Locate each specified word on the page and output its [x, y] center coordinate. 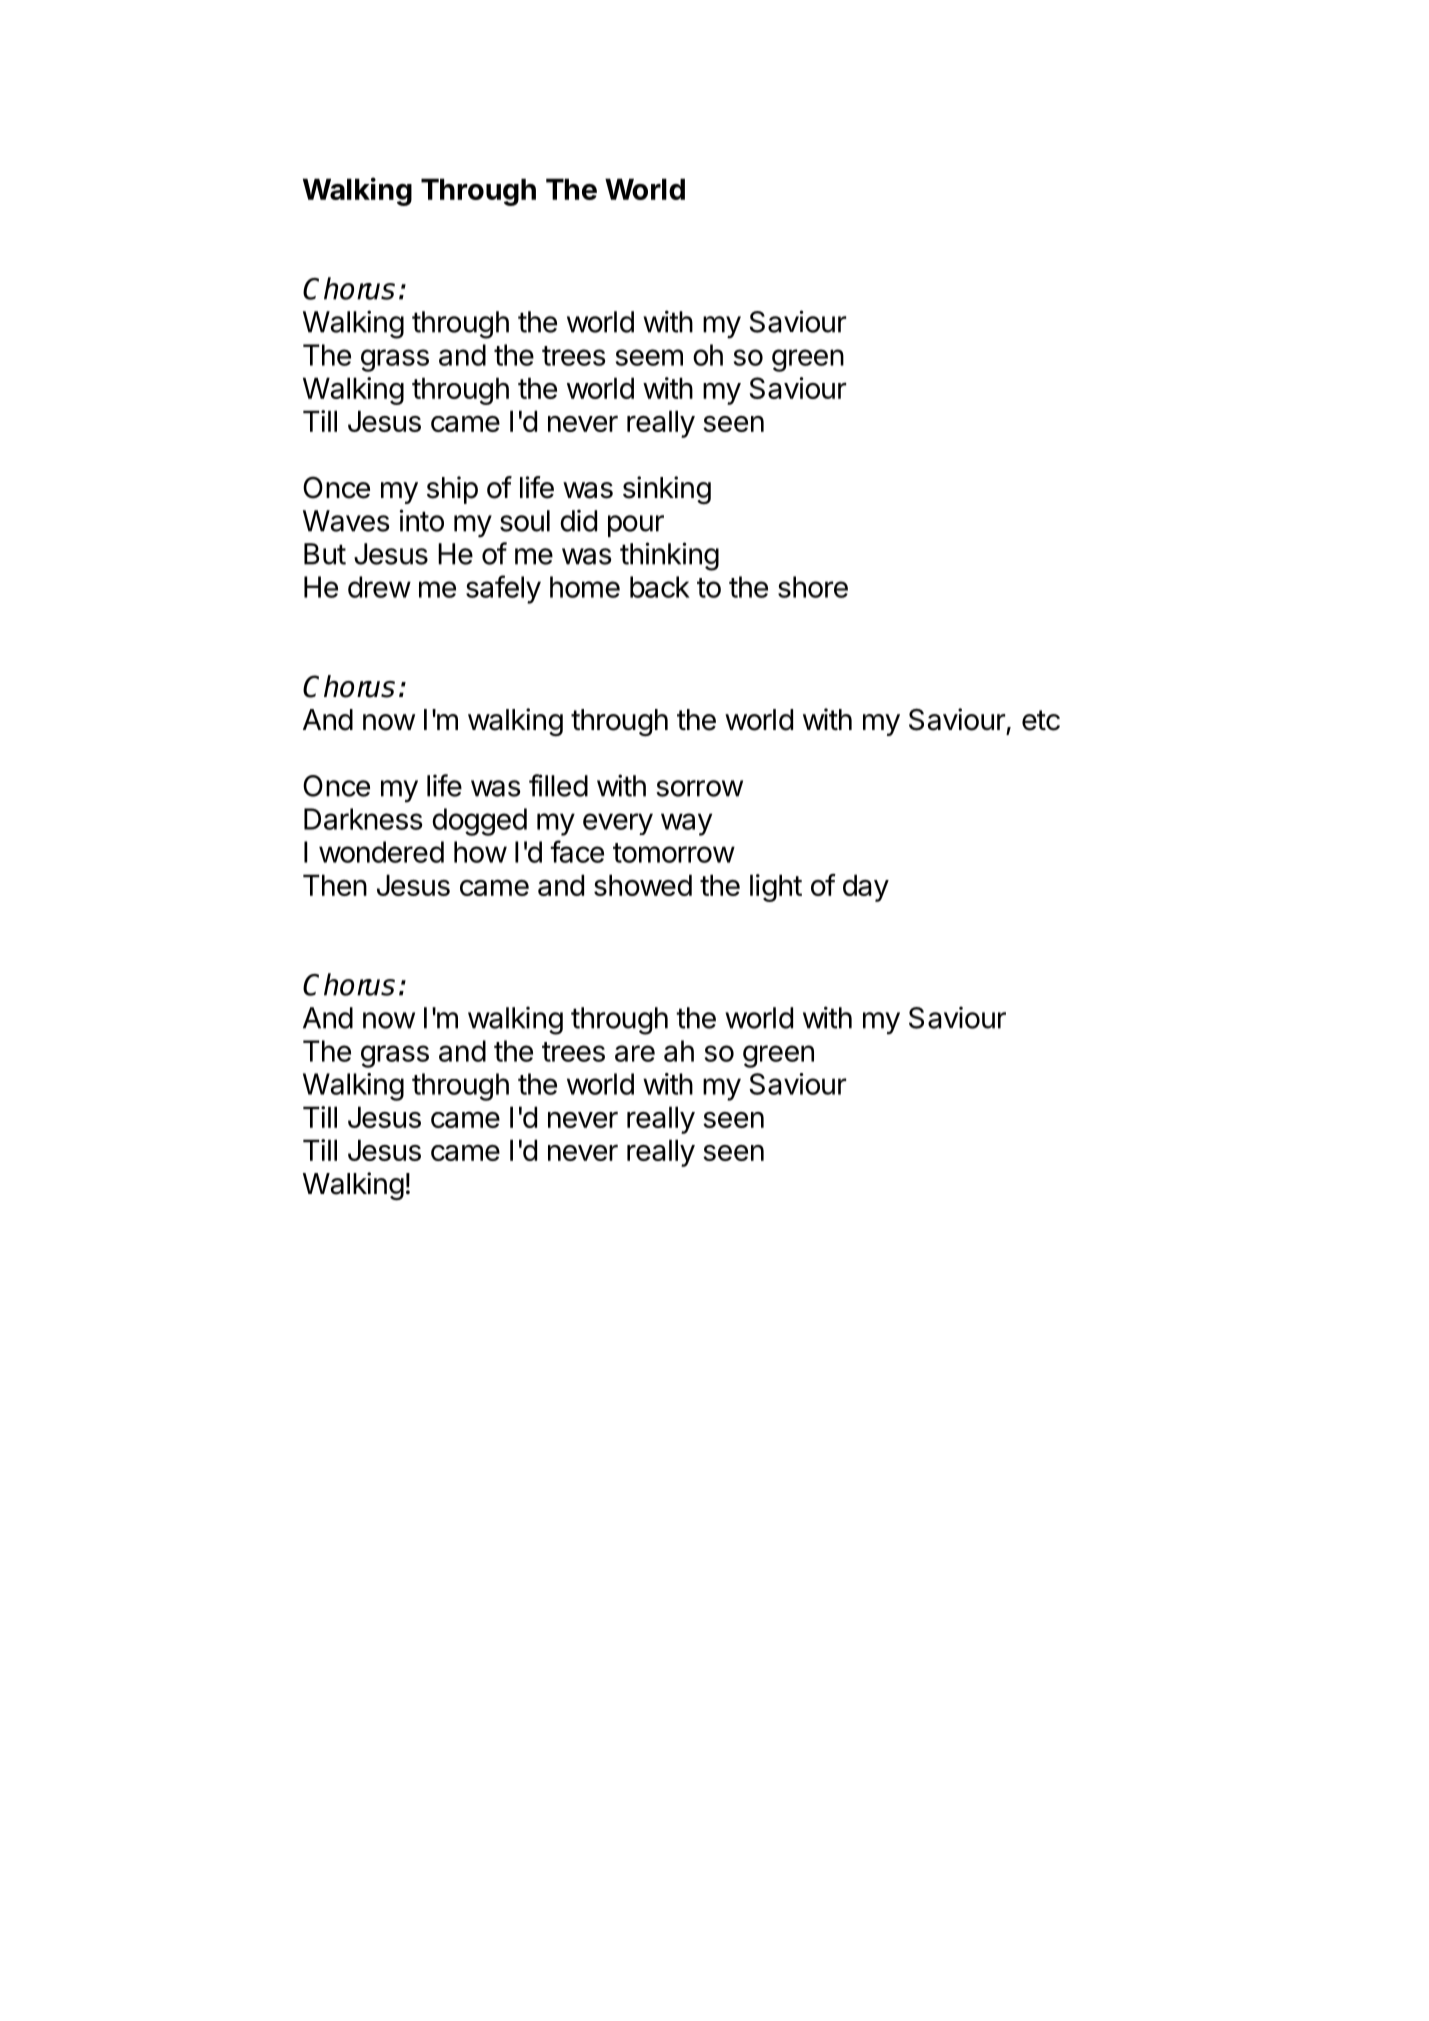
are [635, 1053]
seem [649, 357]
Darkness [363, 819]
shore [813, 587]
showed [643, 885]
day [866, 888]
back [660, 587]
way [686, 824]
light [776, 888]
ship [452, 490]
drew [379, 587]
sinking [667, 490]
